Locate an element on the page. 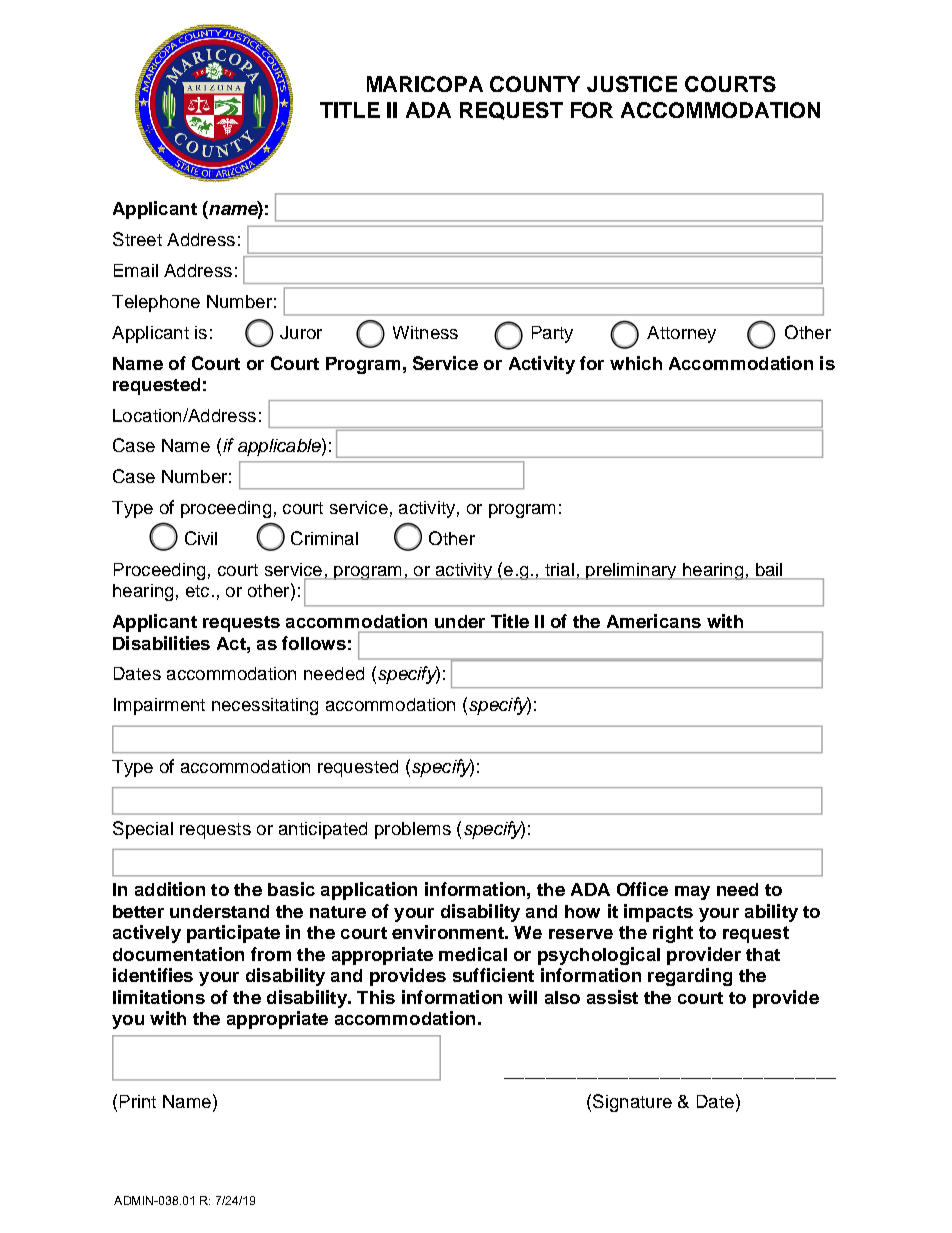 This image has width=952, height=1233. problems is located at coordinates (413, 830).
